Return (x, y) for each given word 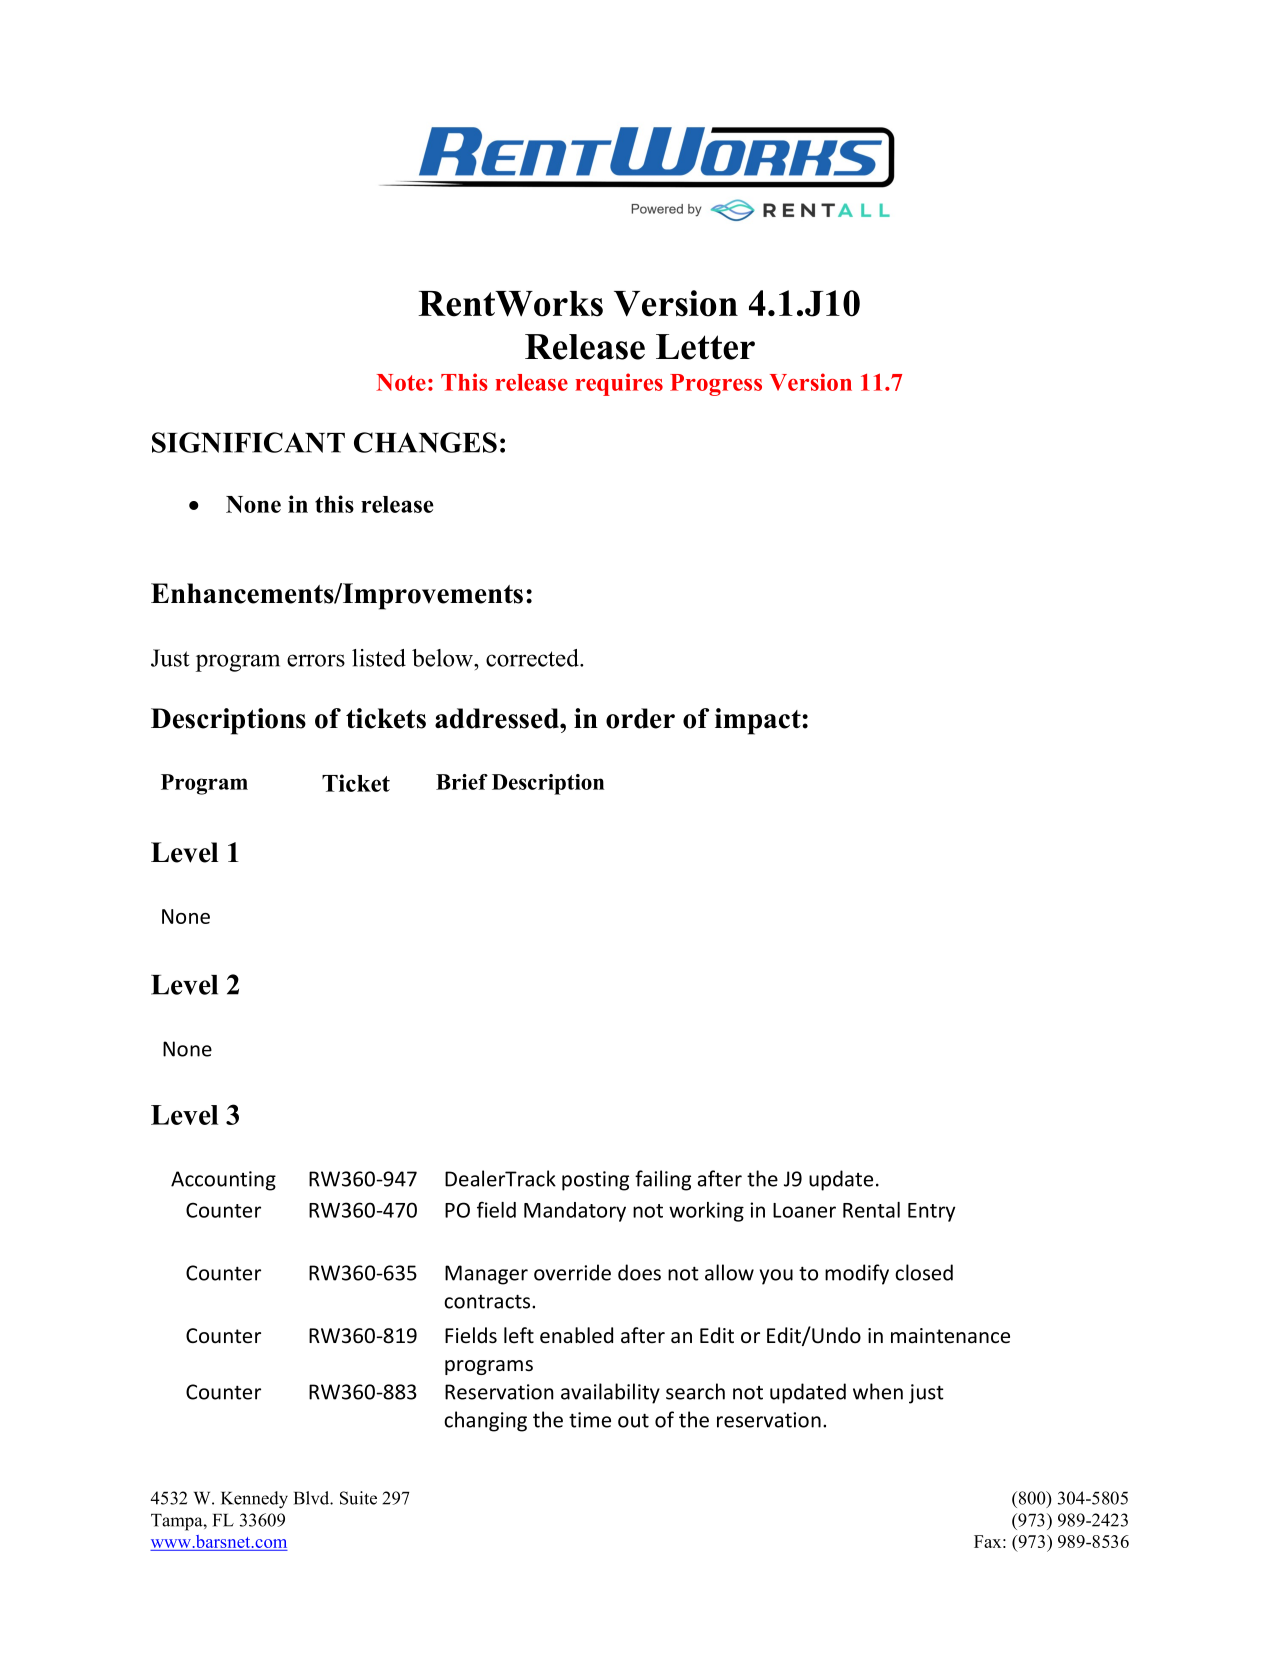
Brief (462, 782)
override (572, 1272)
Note (401, 382)
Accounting (223, 1181)
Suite (358, 1498)
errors (316, 660)
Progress (716, 385)
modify (857, 1274)
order (640, 718)
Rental (871, 1210)
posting (595, 1181)
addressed (498, 718)
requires (619, 384)
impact (759, 721)
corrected (533, 658)
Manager (486, 1275)
